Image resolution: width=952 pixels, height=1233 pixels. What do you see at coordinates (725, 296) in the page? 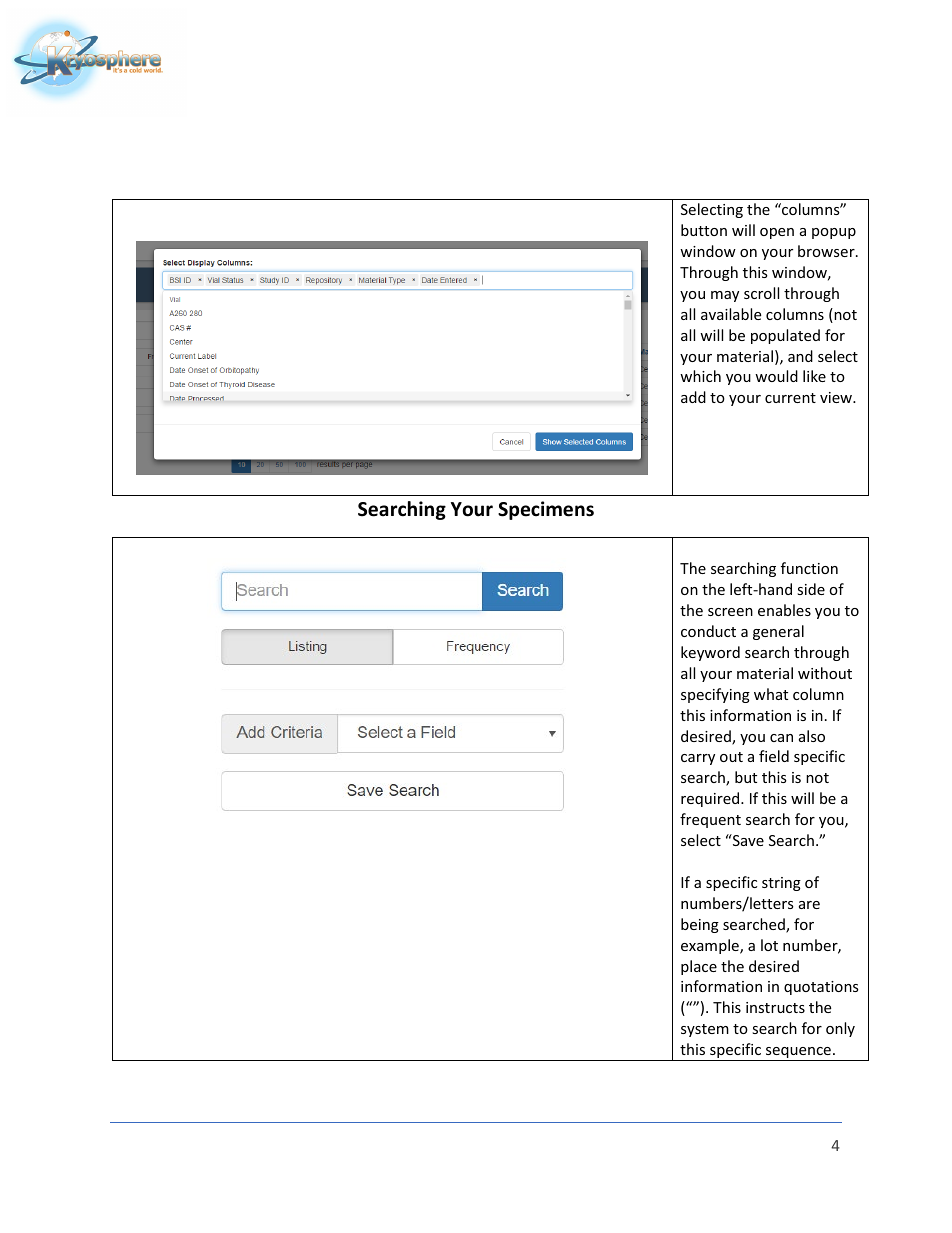
I see `may` at bounding box center [725, 296].
